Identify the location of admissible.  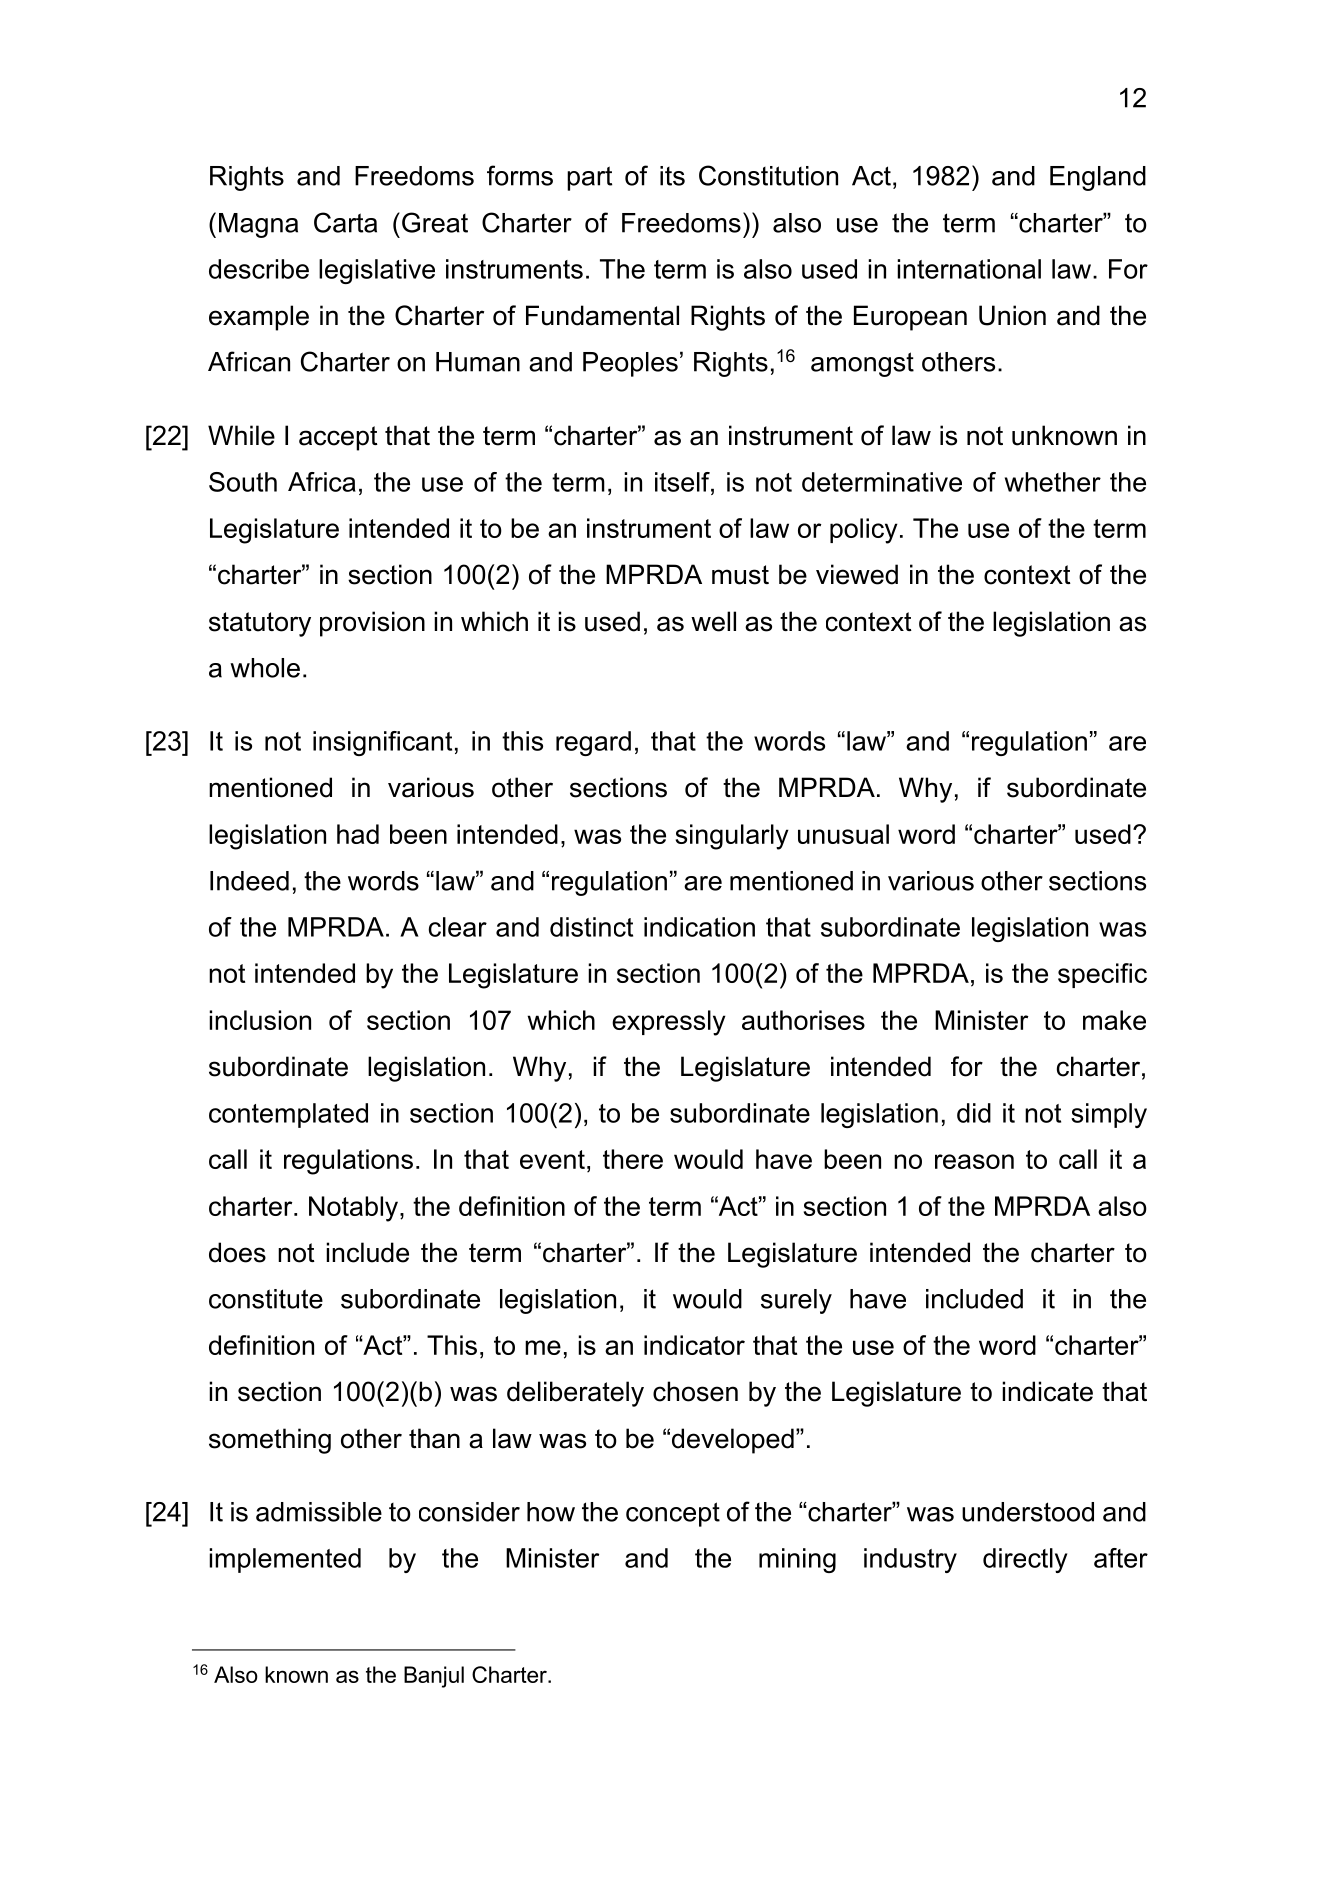
(319, 1512).
